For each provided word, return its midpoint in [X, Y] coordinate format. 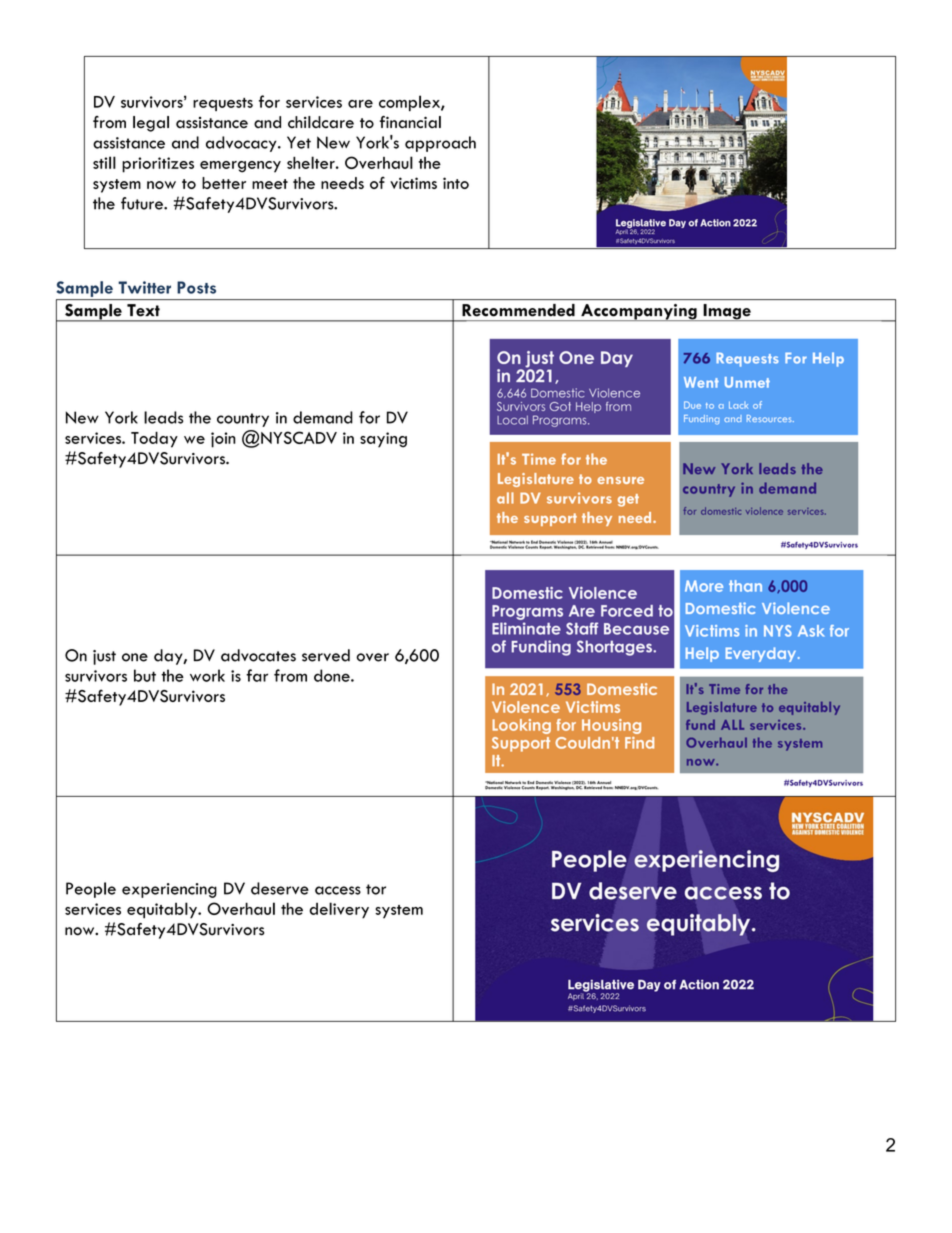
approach [440, 144]
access [338, 890]
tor [376, 889]
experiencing [169, 890]
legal [151, 124]
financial [410, 122]
